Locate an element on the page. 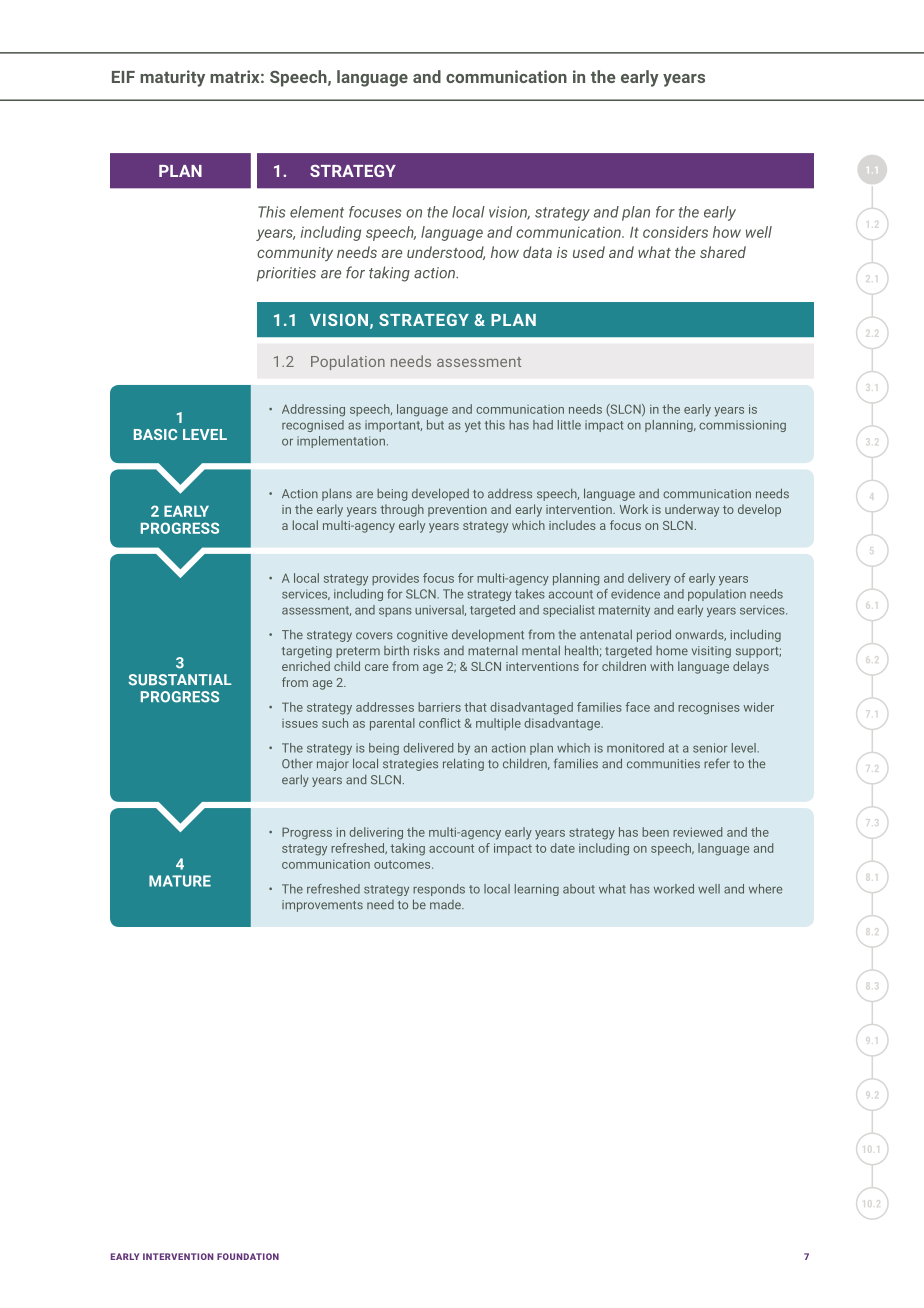 The image size is (924, 1308). BASIC is located at coordinates (155, 434).
